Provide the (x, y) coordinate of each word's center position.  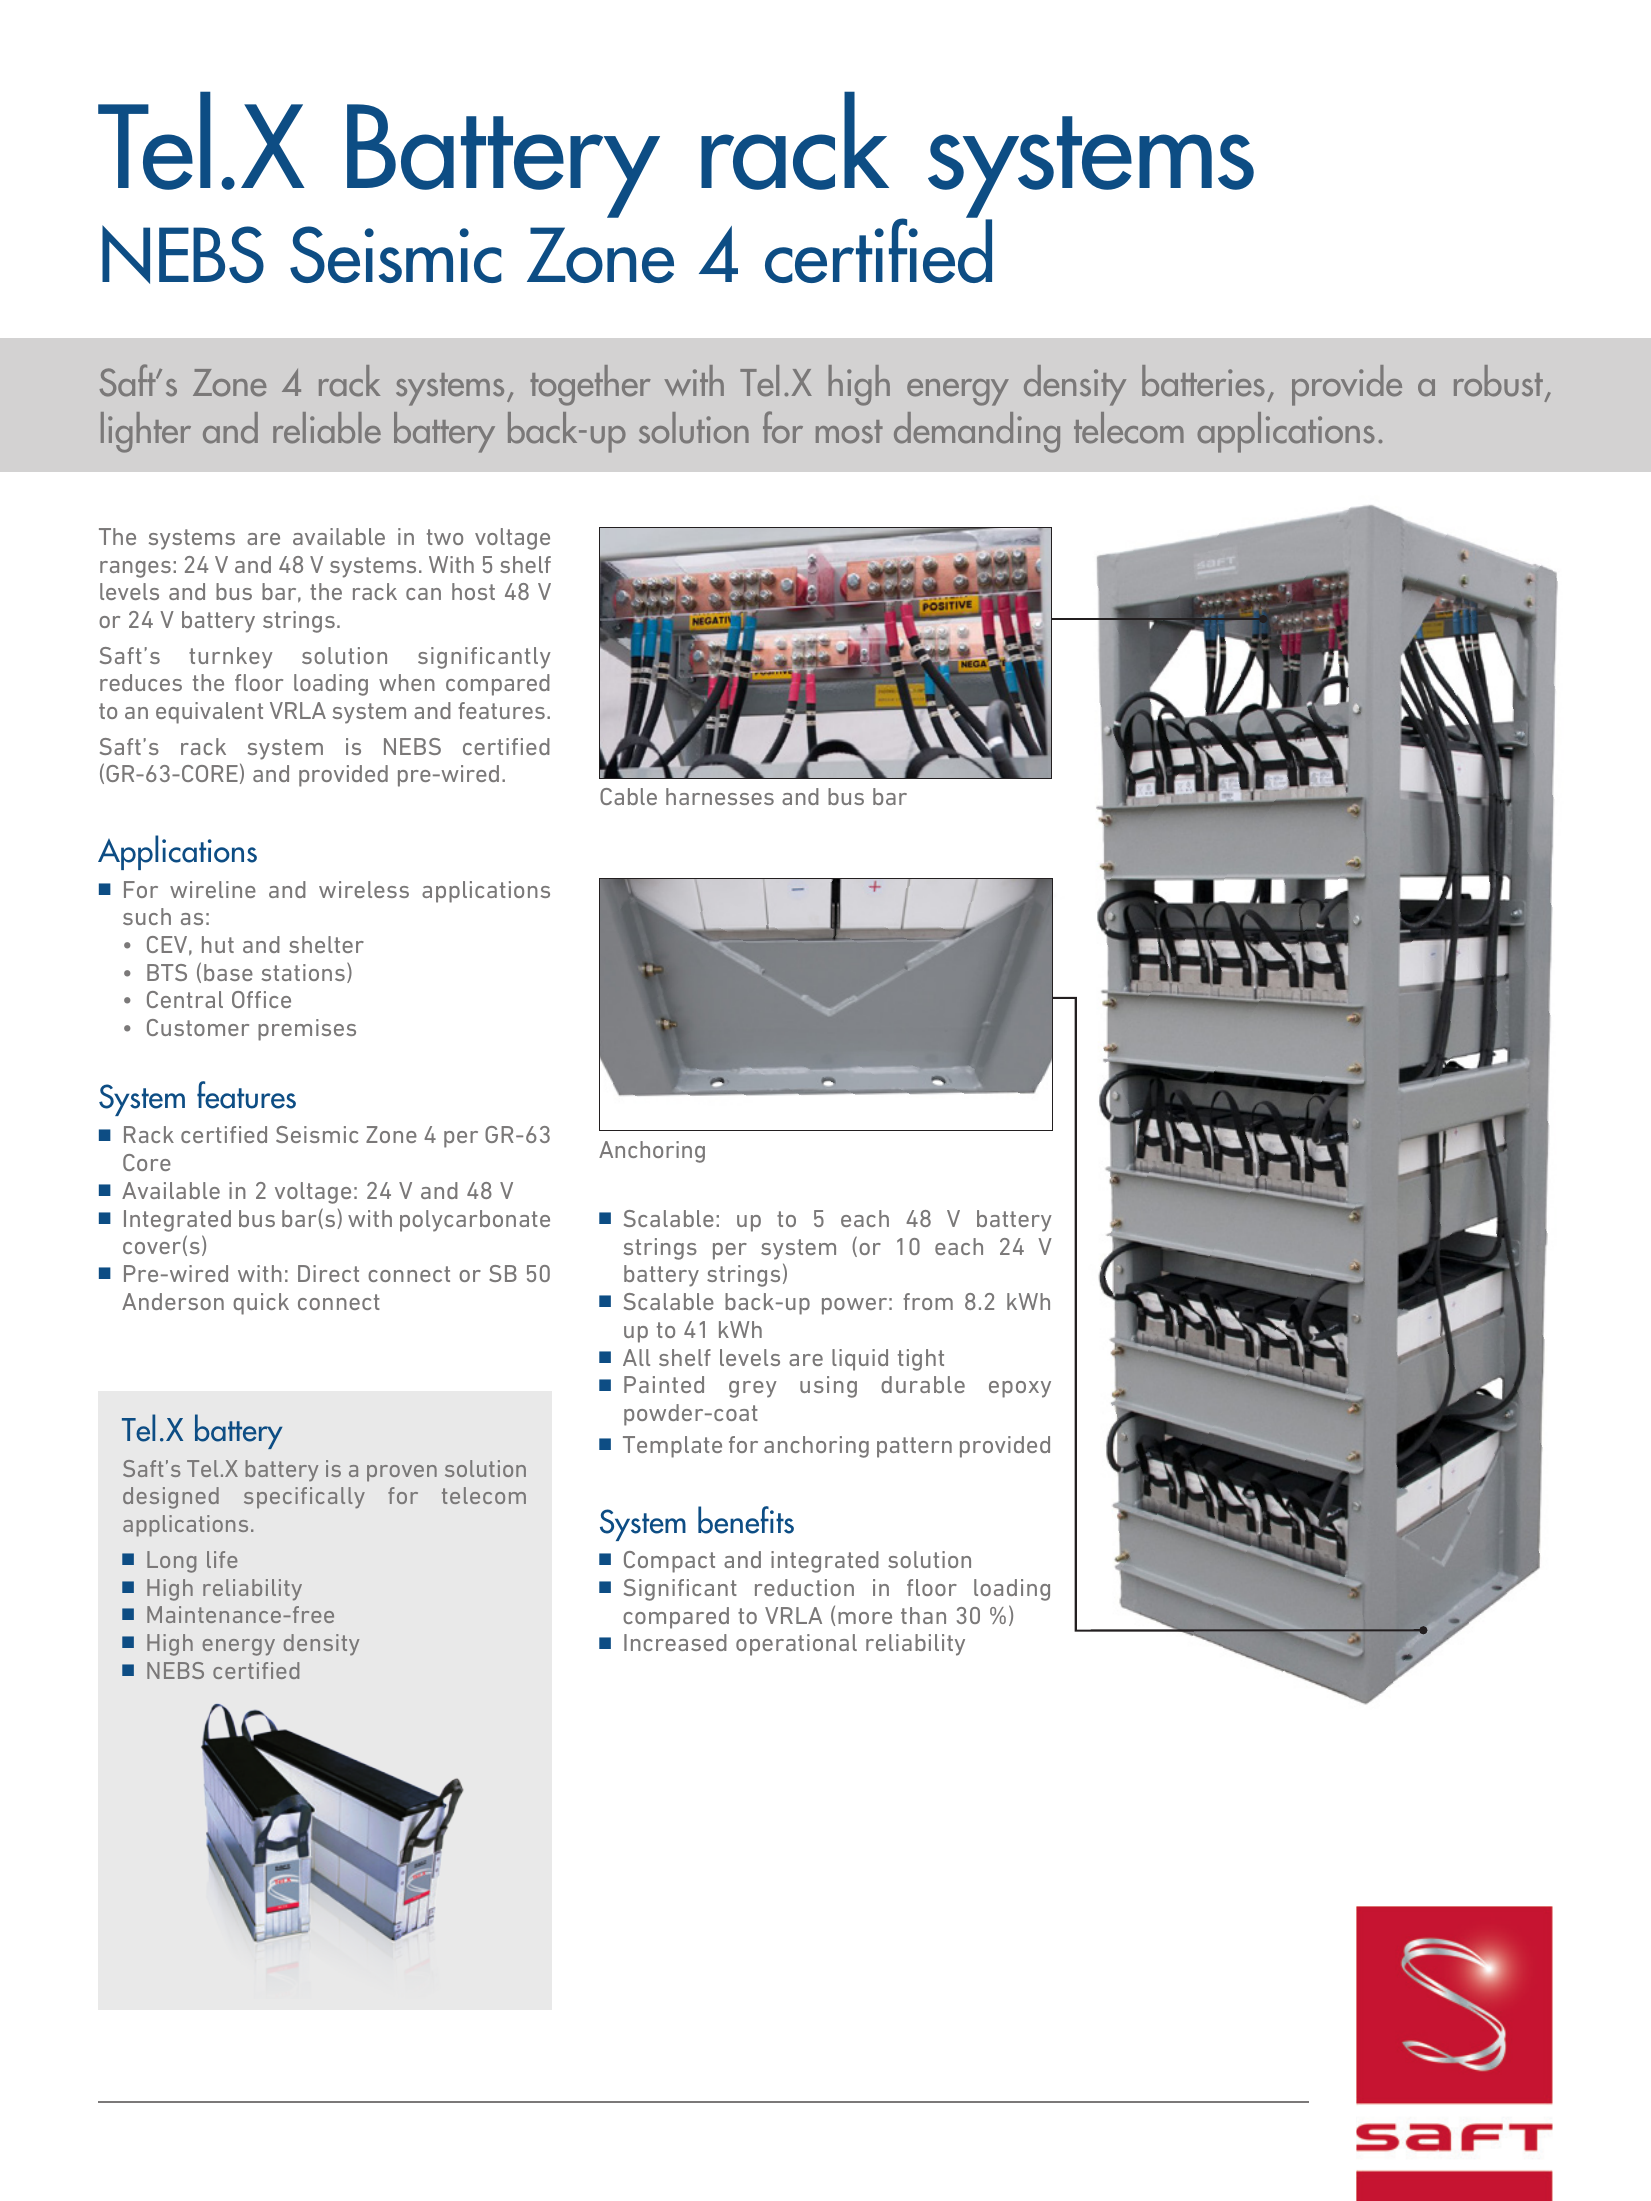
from (928, 1301)
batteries (1203, 381)
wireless (364, 889)
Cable (628, 796)
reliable (327, 428)
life (222, 1559)
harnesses (720, 796)
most (849, 432)
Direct (328, 1273)
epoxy (1020, 1389)
